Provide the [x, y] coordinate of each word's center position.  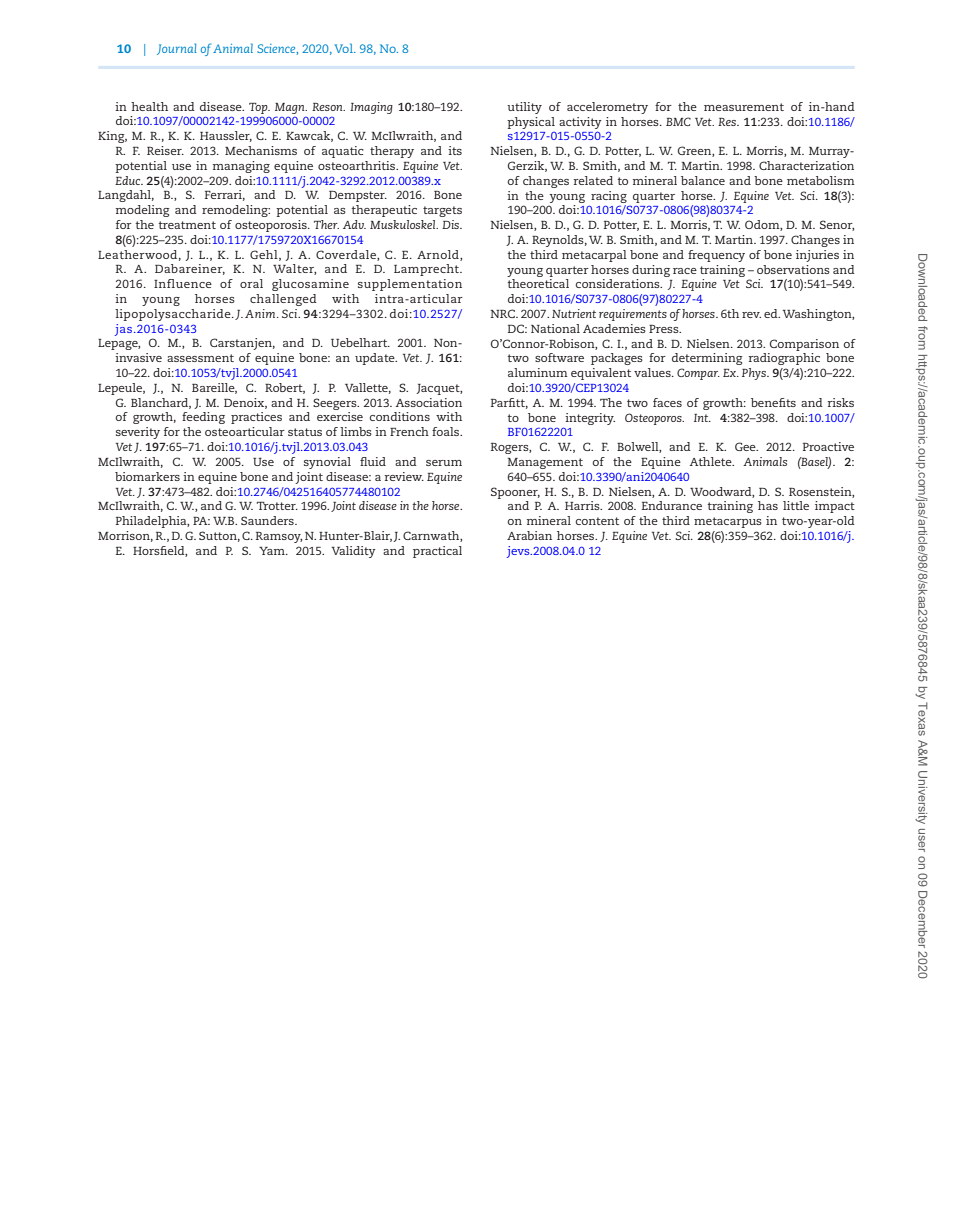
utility [524, 108]
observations [793, 269]
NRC [503, 313]
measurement [744, 107]
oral [251, 283]
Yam [273, 551]
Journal [177, 49]
